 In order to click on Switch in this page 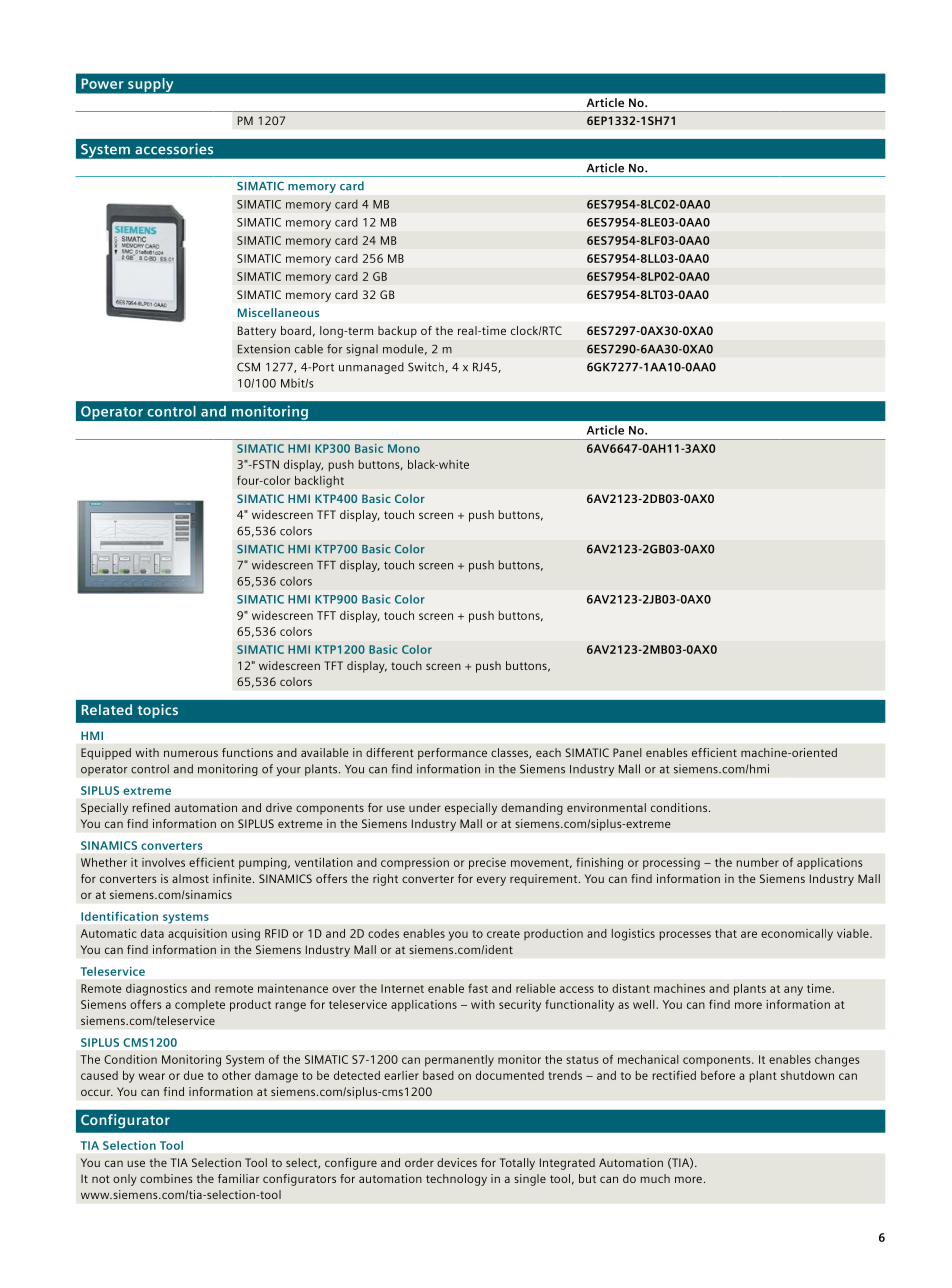, I will do `click(427, 367)`.
